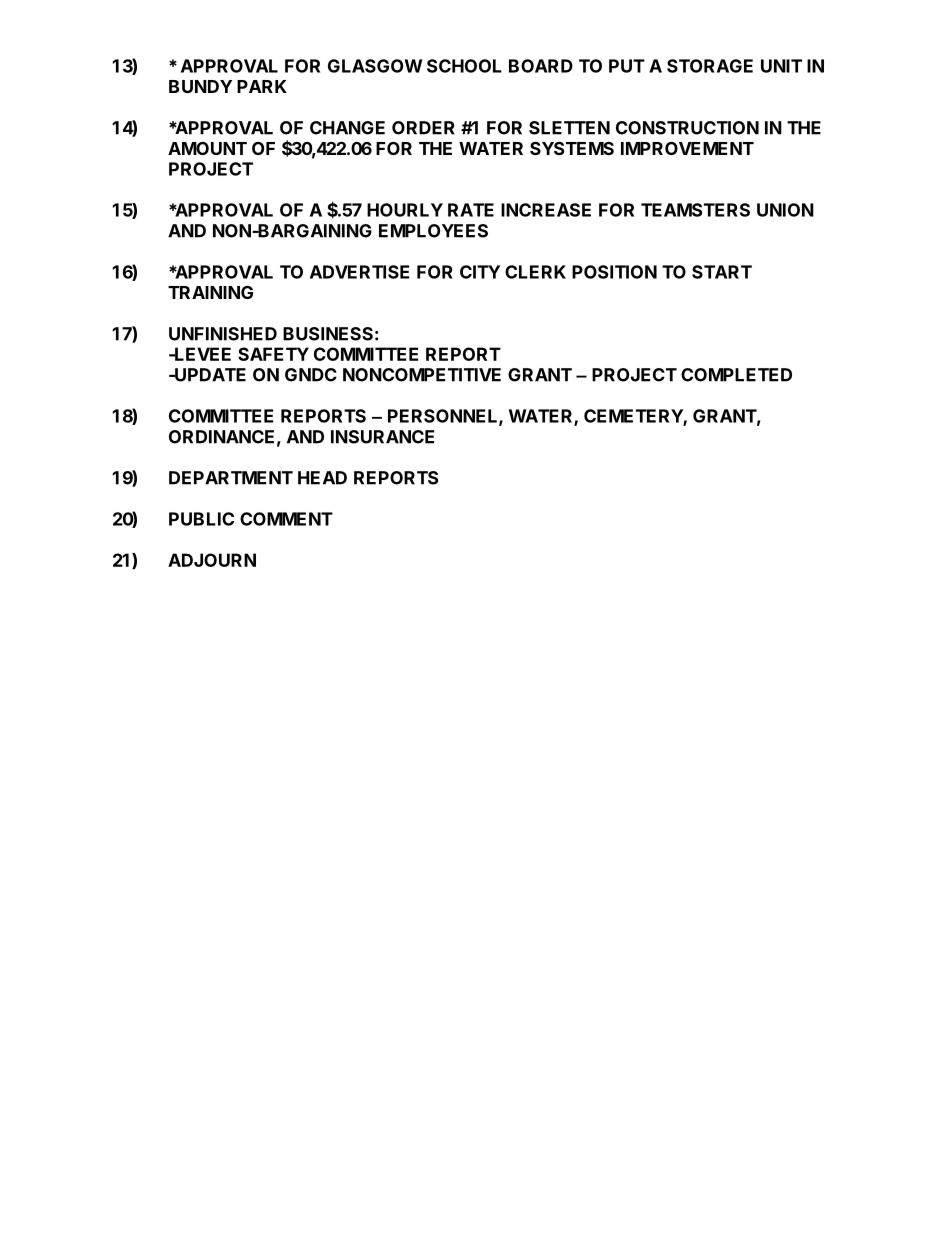 This screenshot has height=1233, width=952. What do you see at coordinates (480, 272) in the screenshot?
I see `CITY` at bounding box center [480, 272].
